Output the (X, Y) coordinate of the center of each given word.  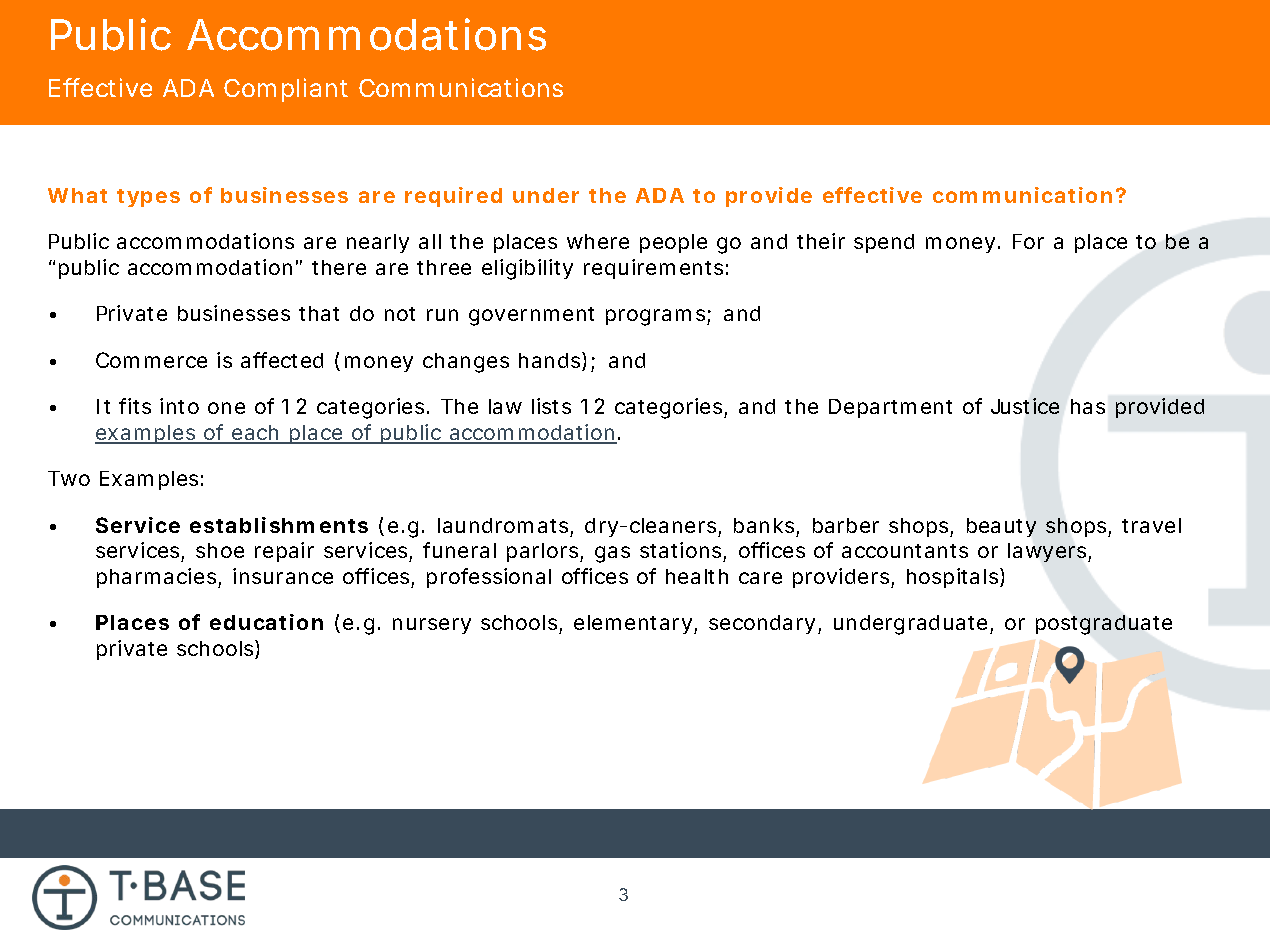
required (453, 197)
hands (551, 361)
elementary (633, 624)
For (1028, 241)
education (266, 622)
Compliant (286, 90)
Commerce (151, 360)
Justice (1025, 406)
